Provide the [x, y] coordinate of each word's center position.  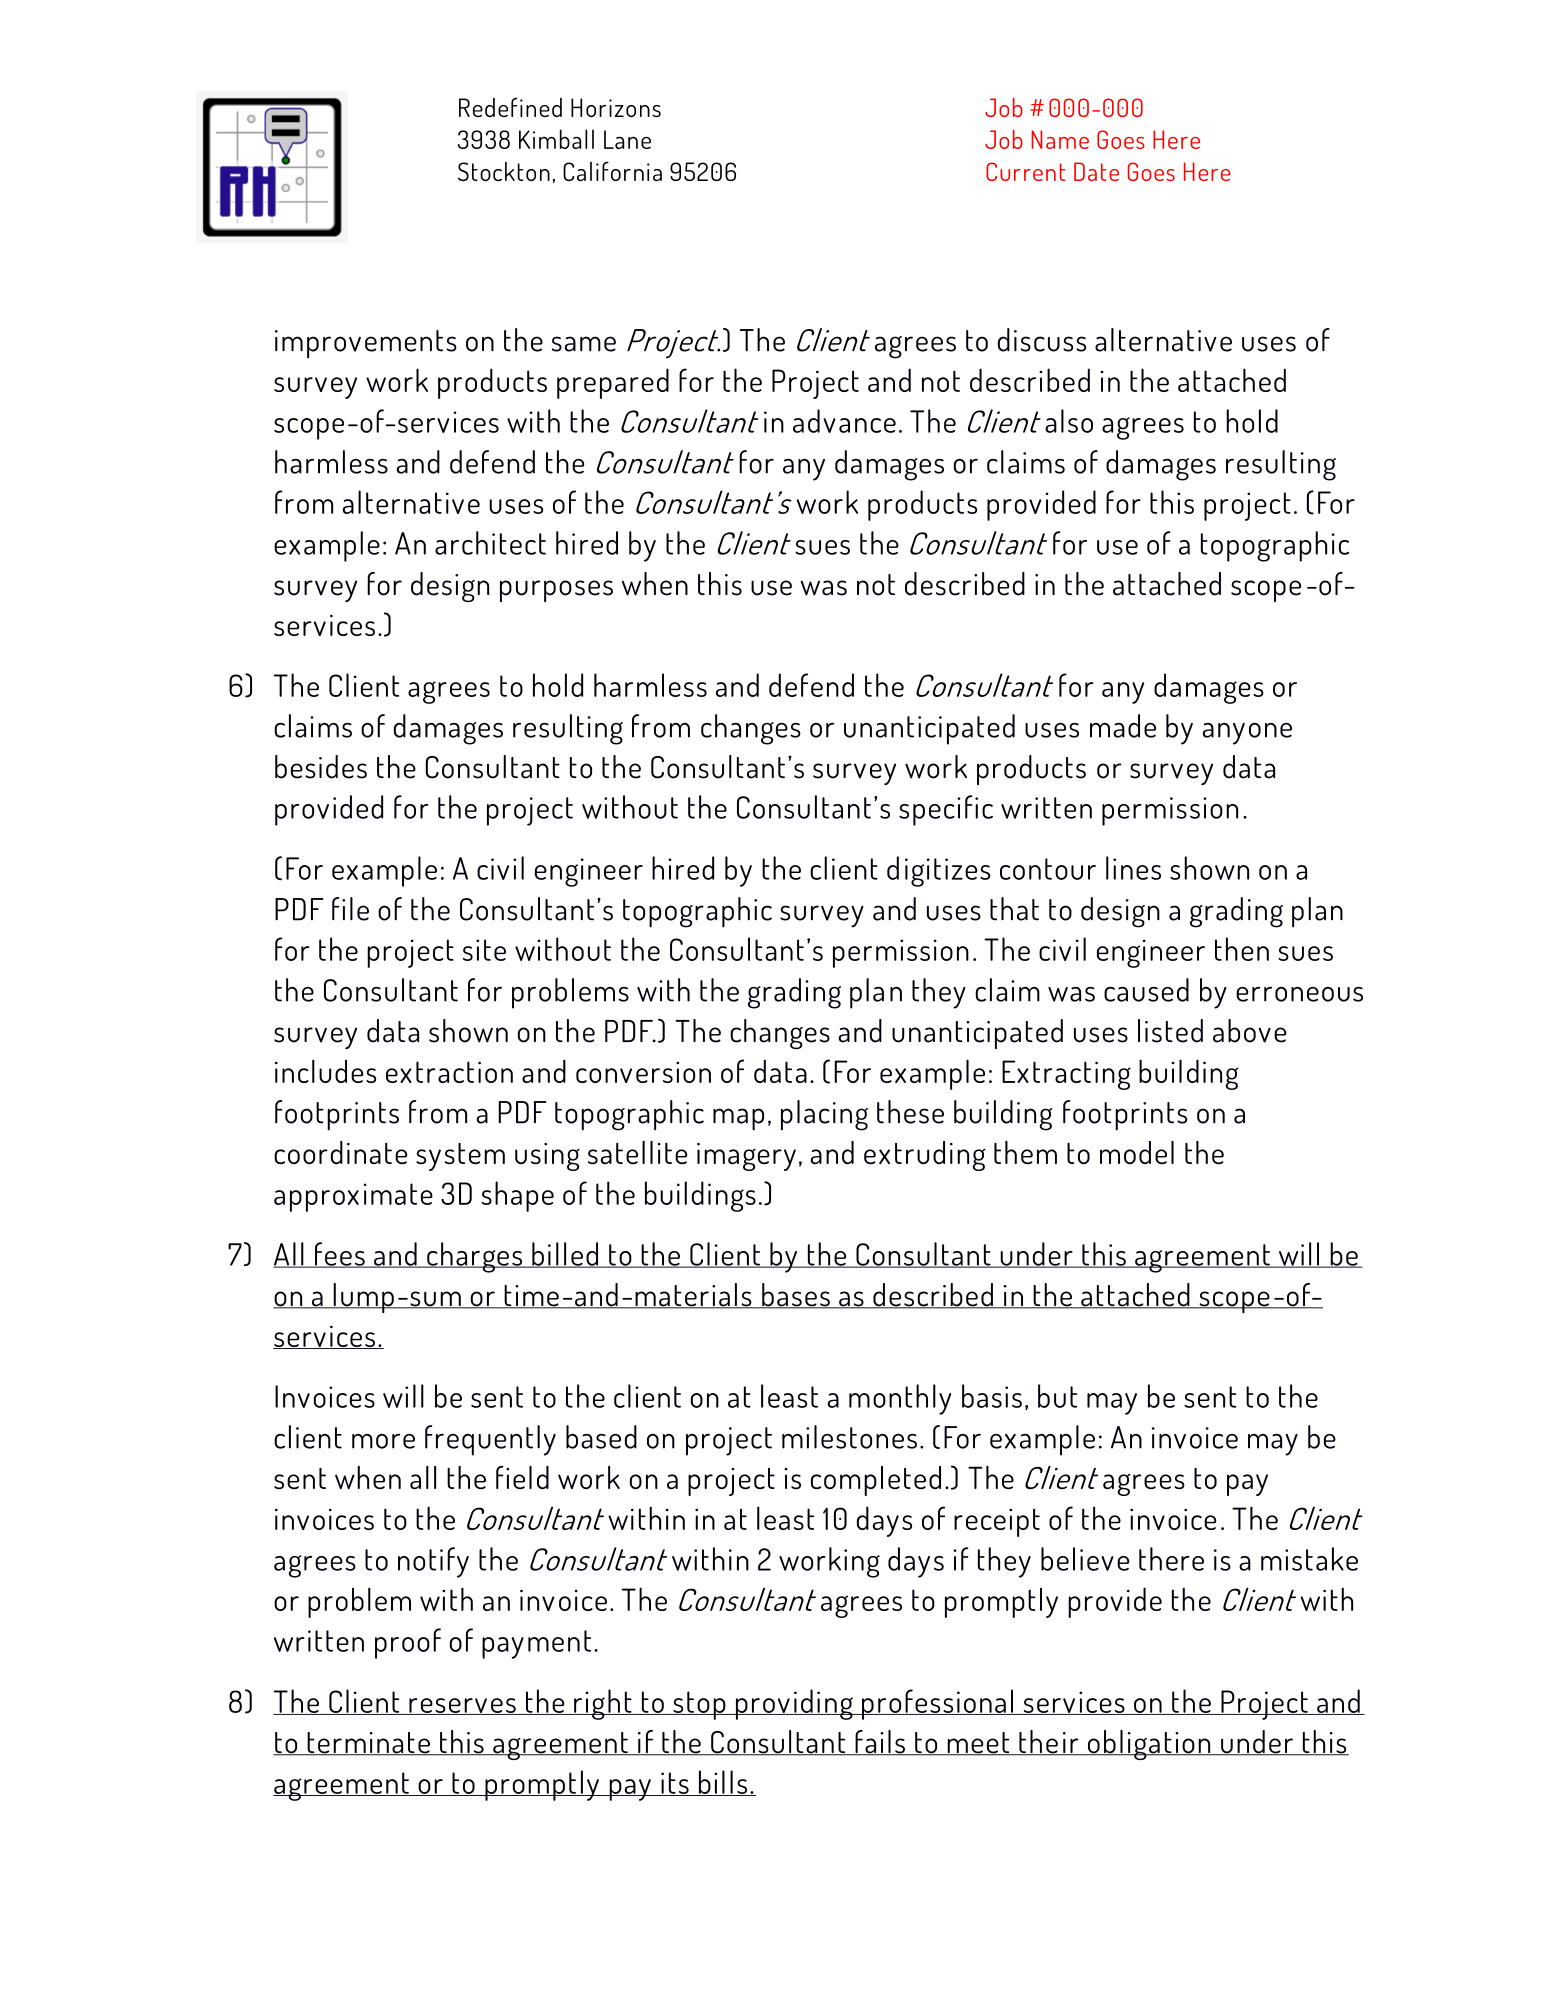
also [1069, 421]
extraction [449, 1072]
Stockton [504, 171]
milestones [849, 1437]
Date [1096, 171]
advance [844, 421]
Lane [627, 139]
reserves [462, 1706]
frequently [490, 1440]
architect [490, 543]
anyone [1247, 734]
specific [946, 810]
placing [824, 1115]
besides [321, 767]
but [1057, 1396]
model [1137, 1153]
